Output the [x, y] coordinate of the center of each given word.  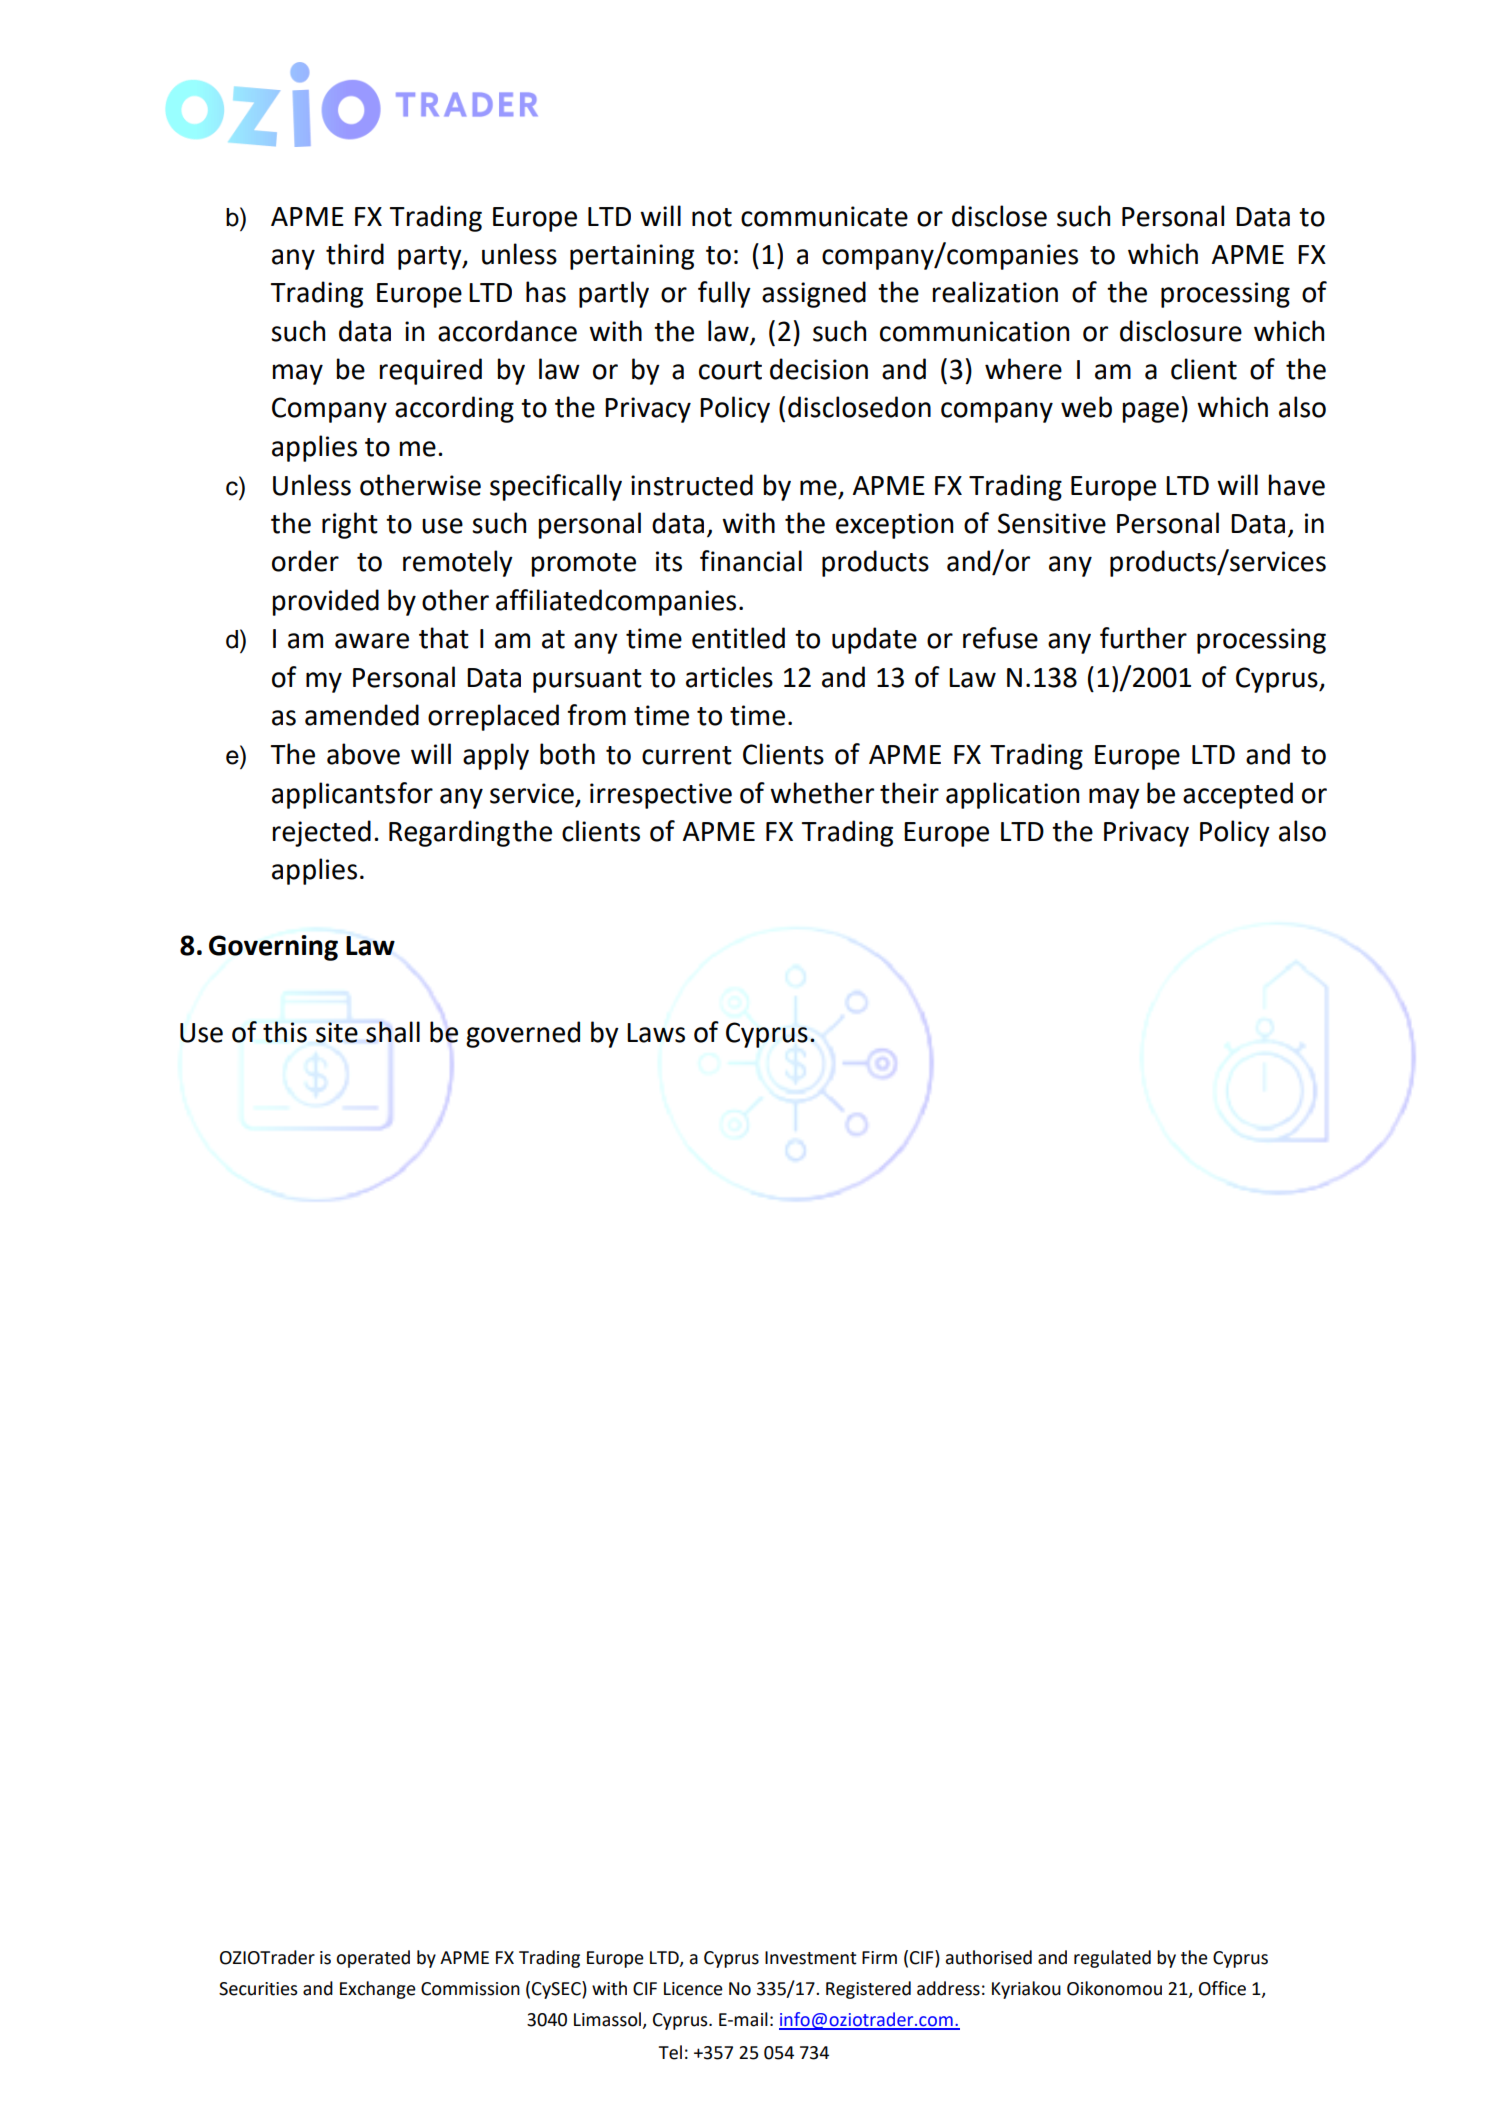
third [355, 254]
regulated [1112, 1959]
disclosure [1181, 331]
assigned [814, 294]
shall [393, 1032]
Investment [811, 1958]
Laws [656, 1033]
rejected [322, 833]
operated [373, 1959]
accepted [1238, 795]
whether [822, 793]
